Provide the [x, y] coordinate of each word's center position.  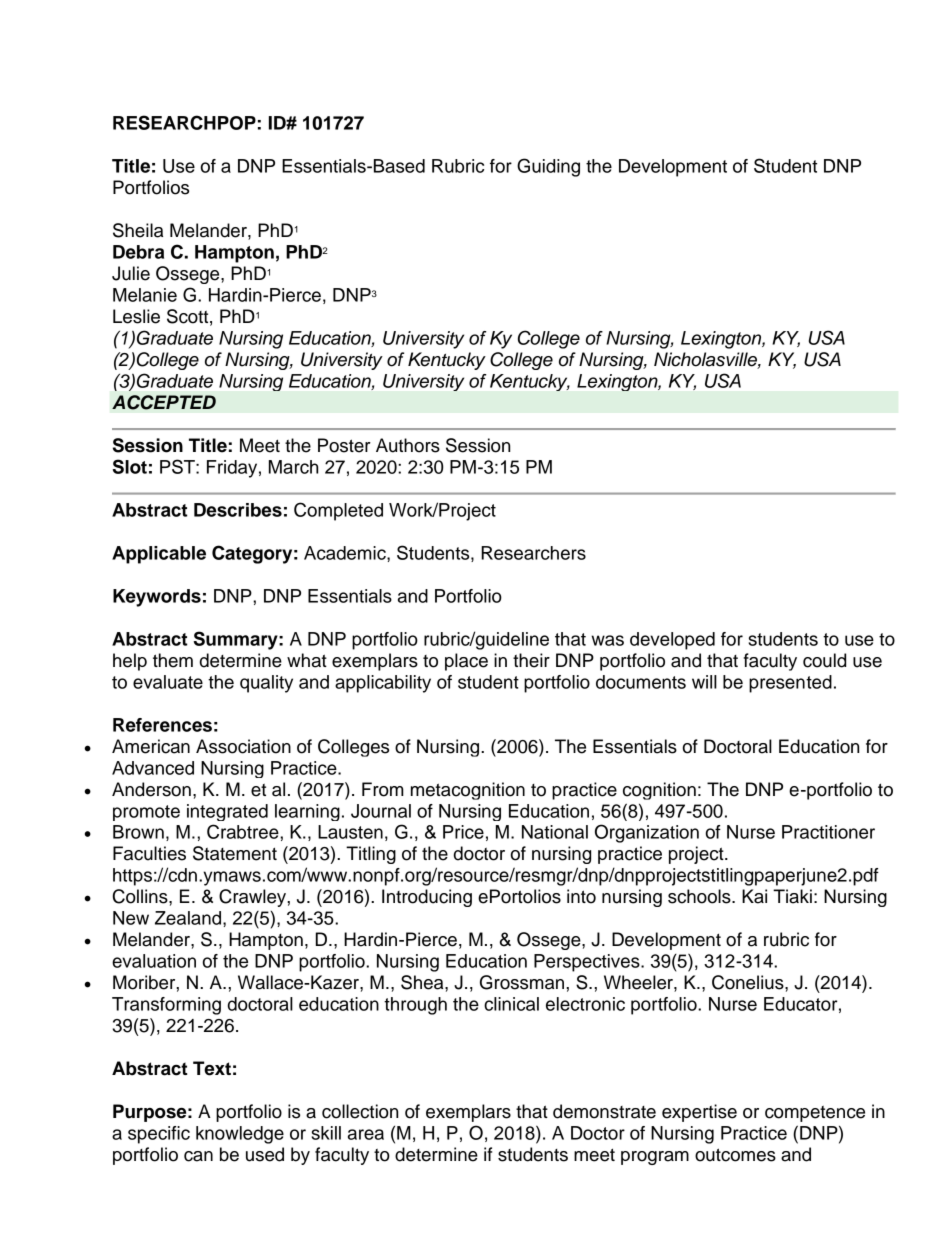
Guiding [548, 167]
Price [463, 832]
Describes [238, 510]
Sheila [138, 230]
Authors [408, 445]
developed [672, 641]
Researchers [533, 553]
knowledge [240, 1135]
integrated [227, 812]
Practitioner [828, 832]
